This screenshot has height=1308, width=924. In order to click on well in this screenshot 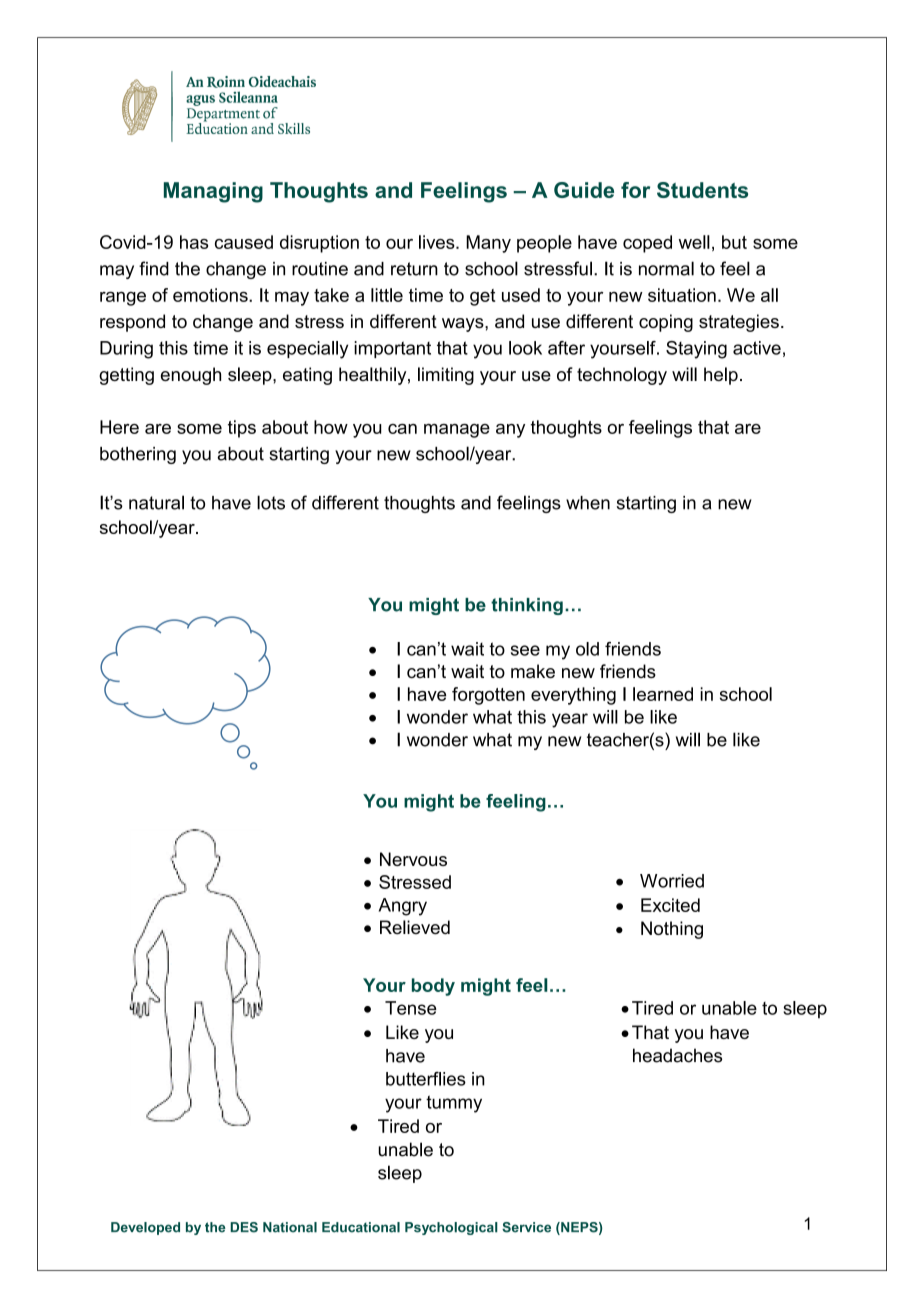, I will do `click(694, 242)`.
